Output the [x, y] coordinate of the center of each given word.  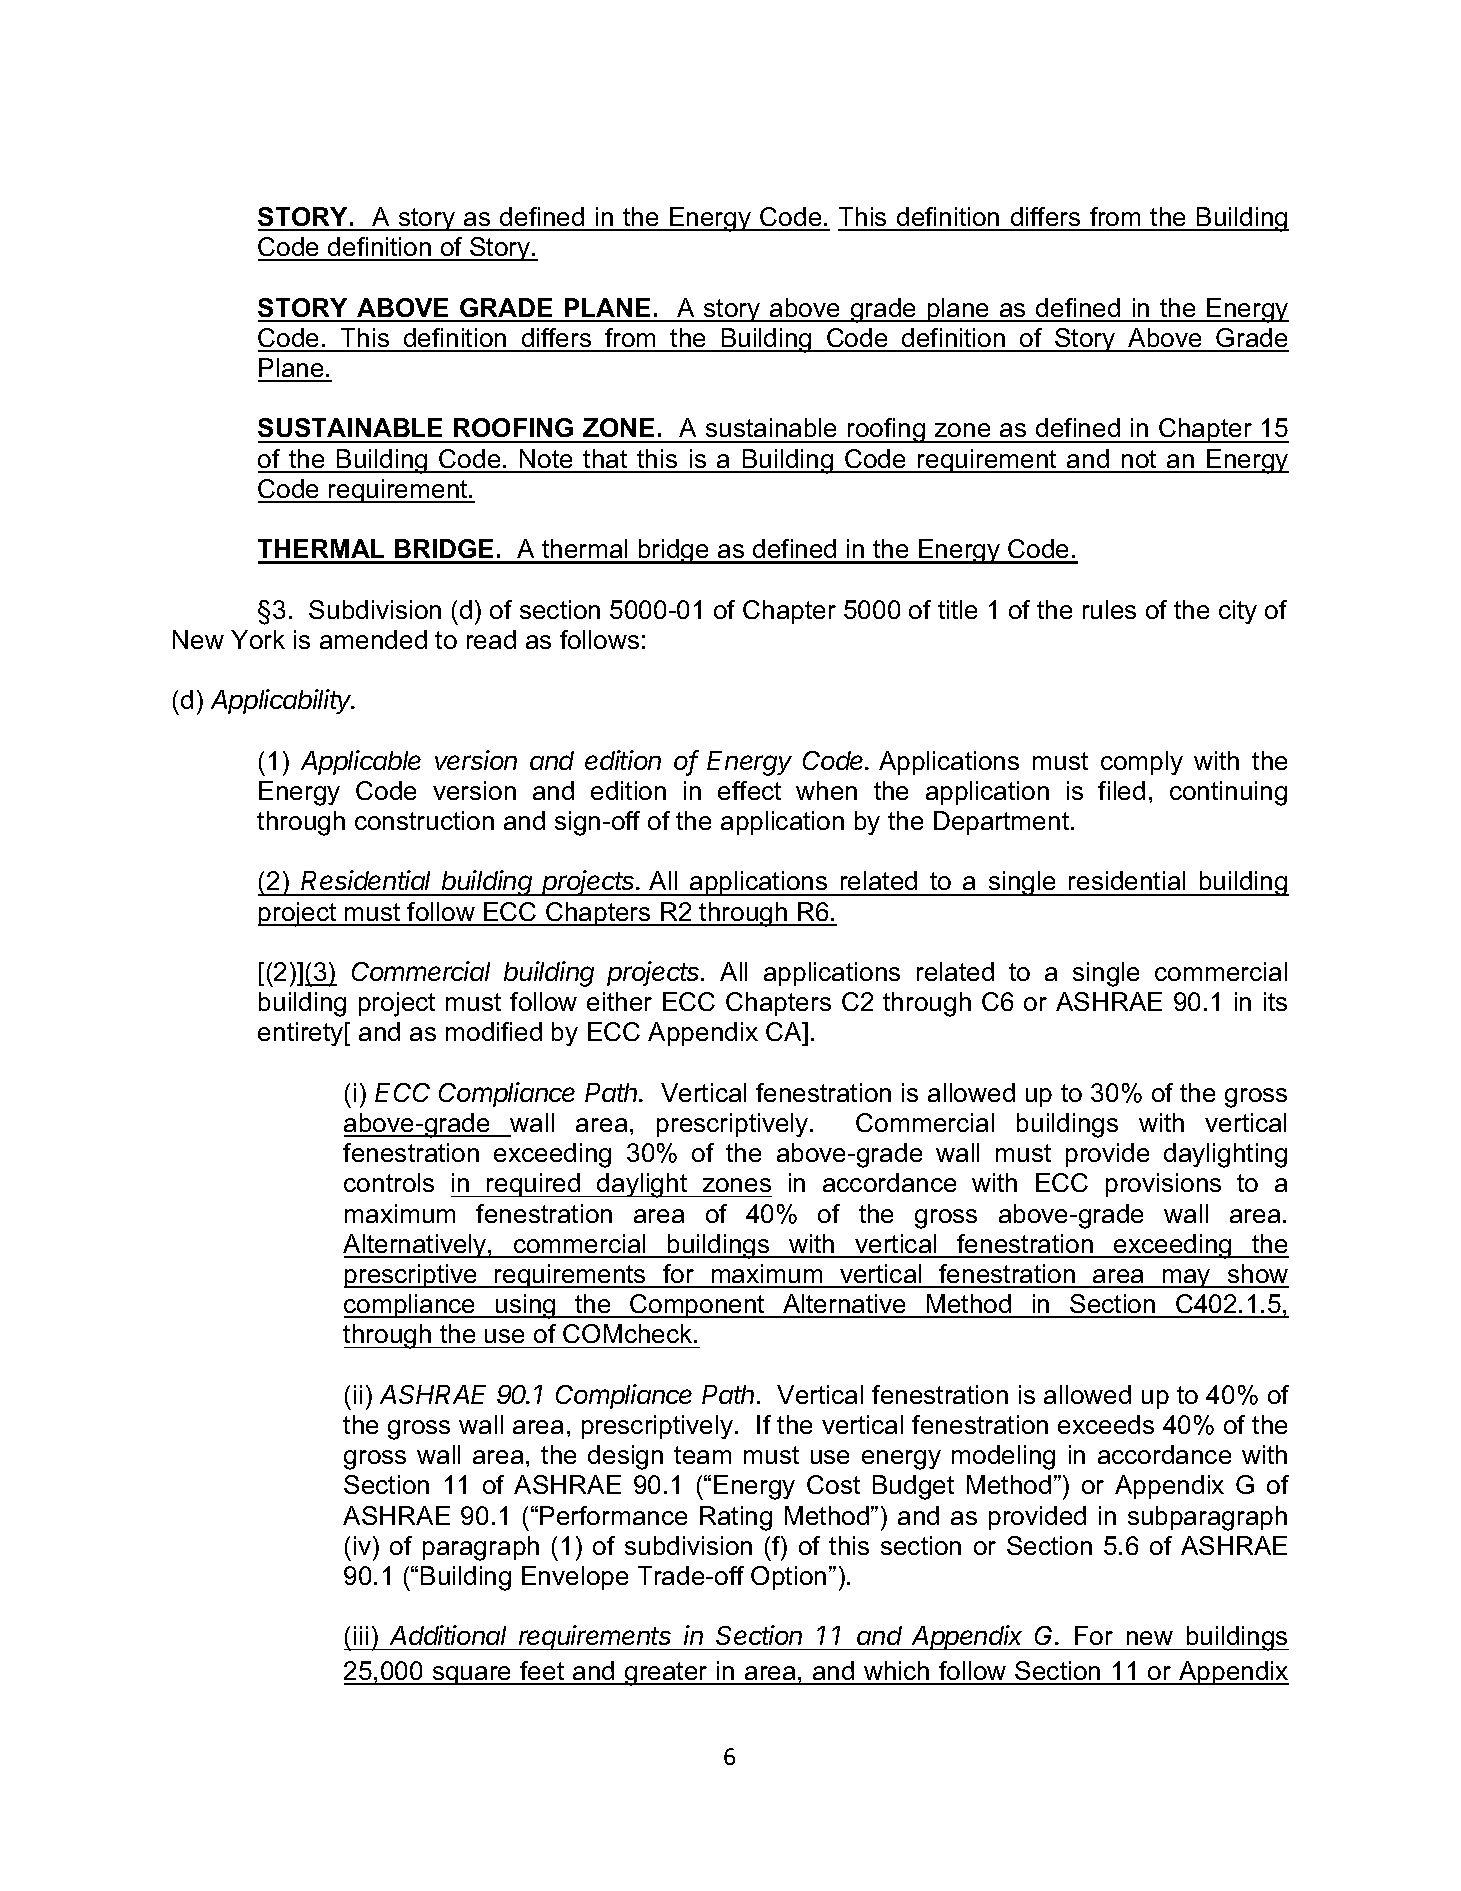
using [526, 1306]
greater [666, 1674]
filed [1121, 790]
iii [361, 1635]
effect [749, 790]
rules [1109, 609]
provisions [1163, 1185]
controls [389, 1182]
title [957, 609]
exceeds [1106, 1424]
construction [424, 820]
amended [373, 639]
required [534, 1185]
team [702, 1455]
